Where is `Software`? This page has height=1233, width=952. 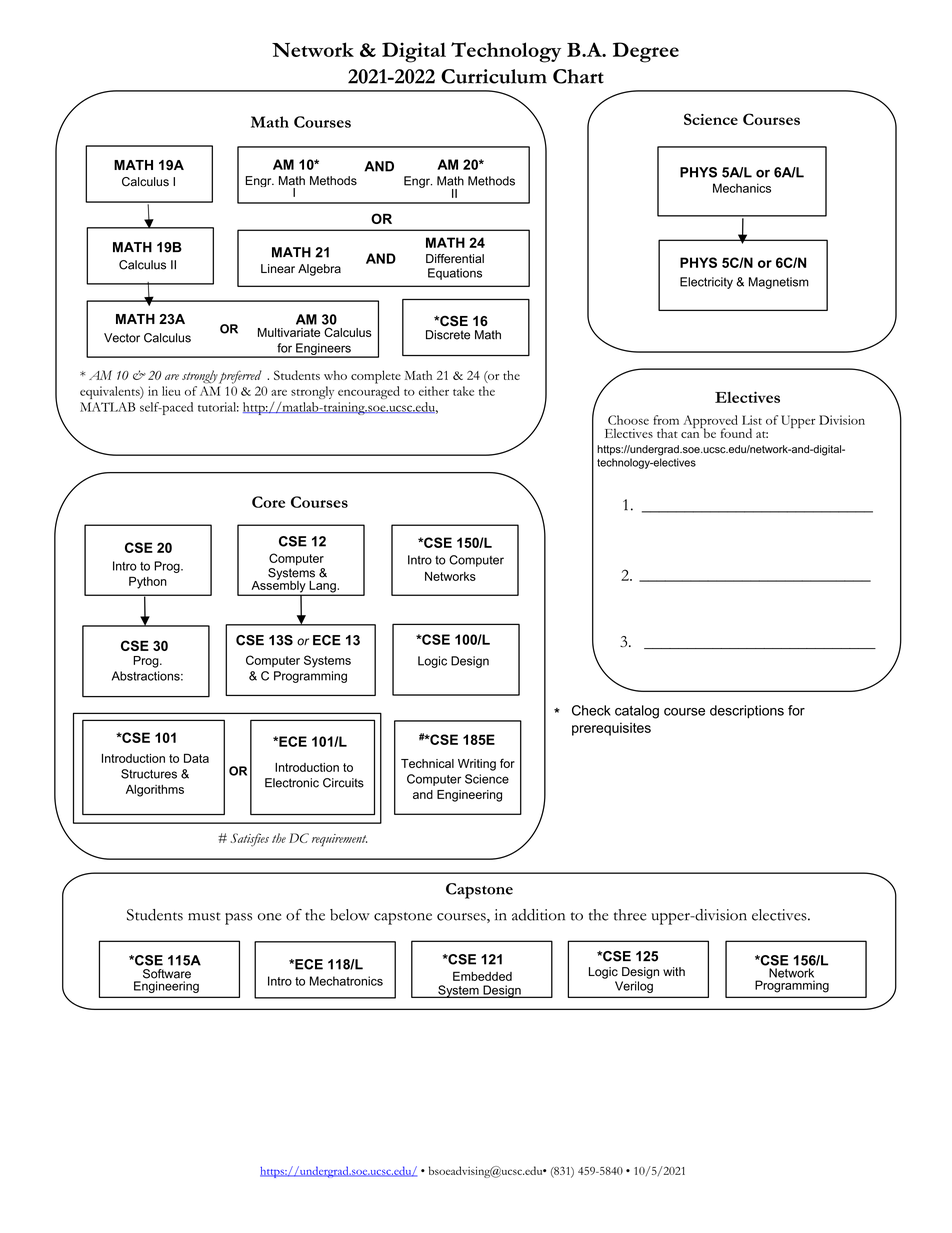 Software is located at coordinates (167, 974).
